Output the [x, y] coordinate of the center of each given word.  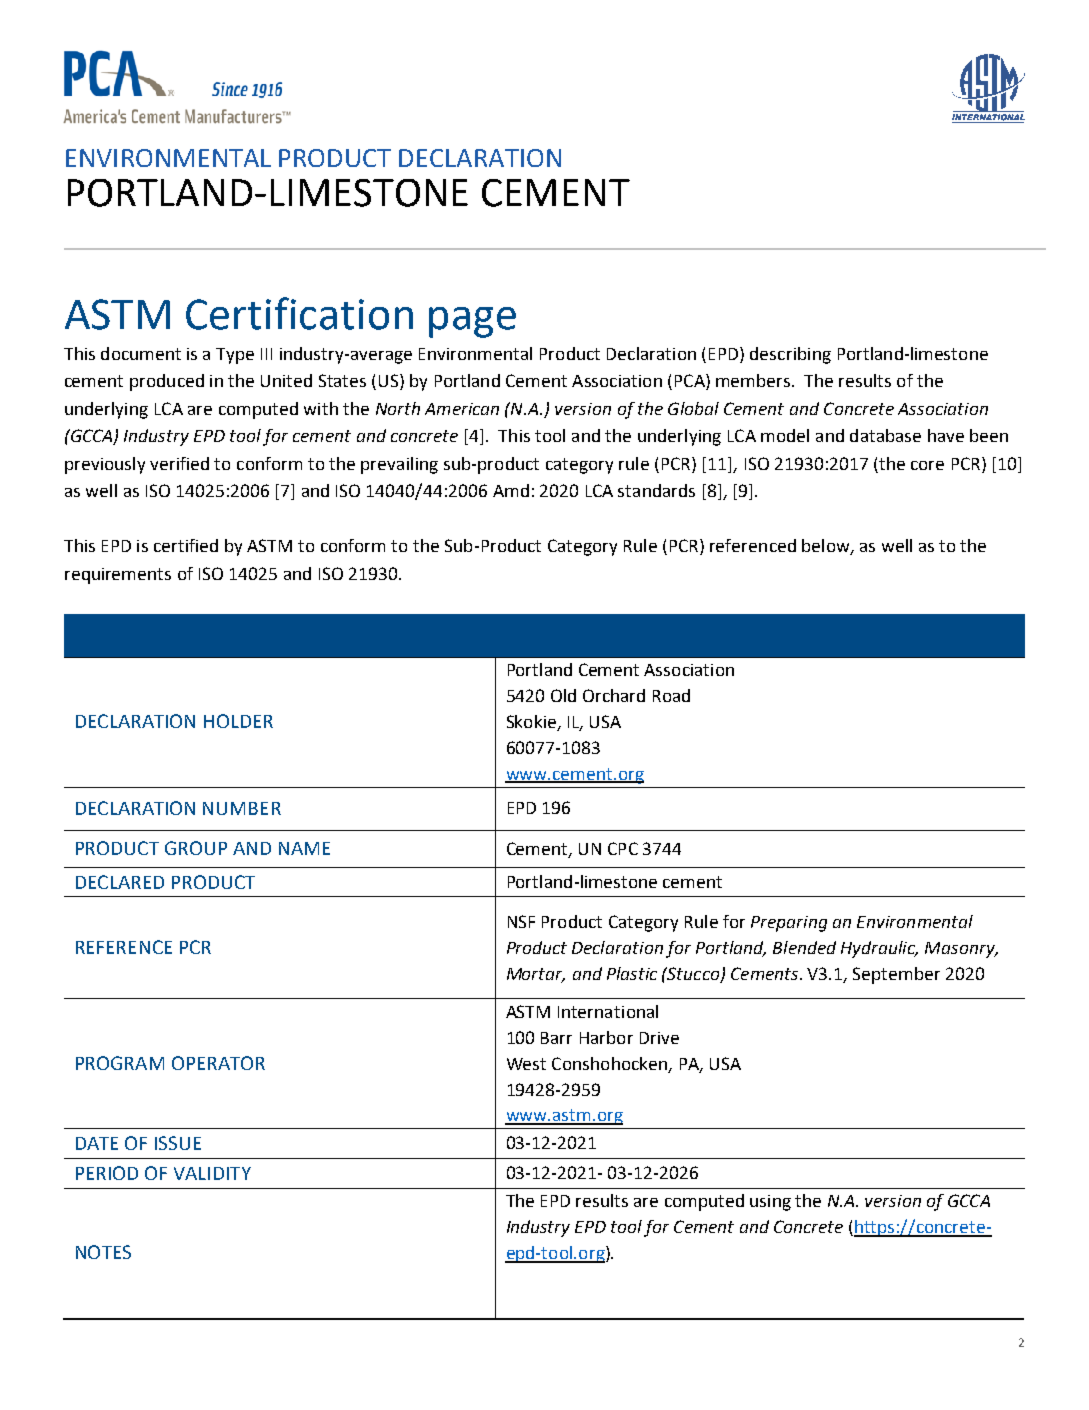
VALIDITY [212, 1173]
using [770, 1203]
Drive [659, 1038]
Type [235, 356]
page [472, 322]
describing [790, 355]
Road [671, 695]
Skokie [531, 721]
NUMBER [242, 808]
